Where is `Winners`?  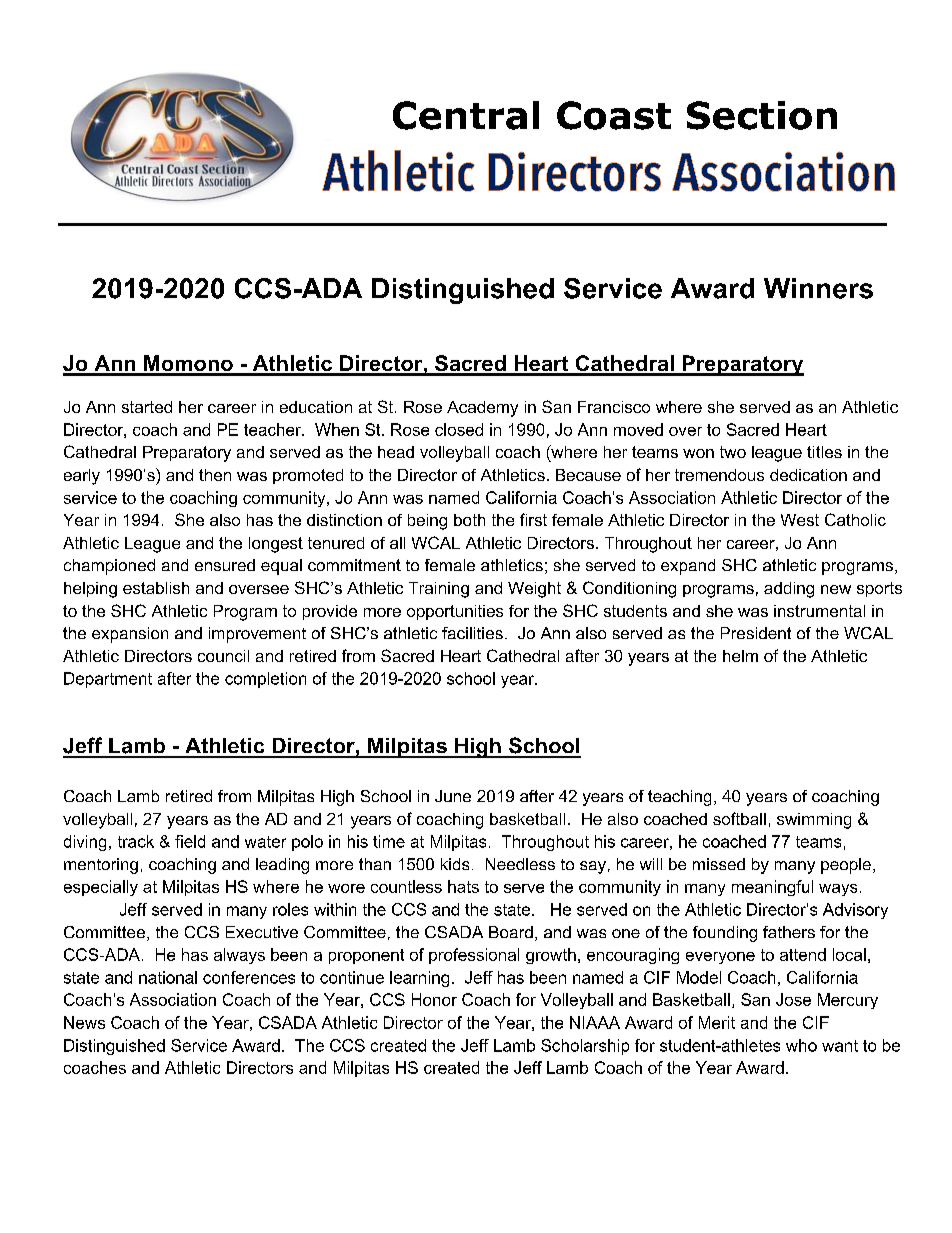
Winners is located at coordinates (818, 288).
